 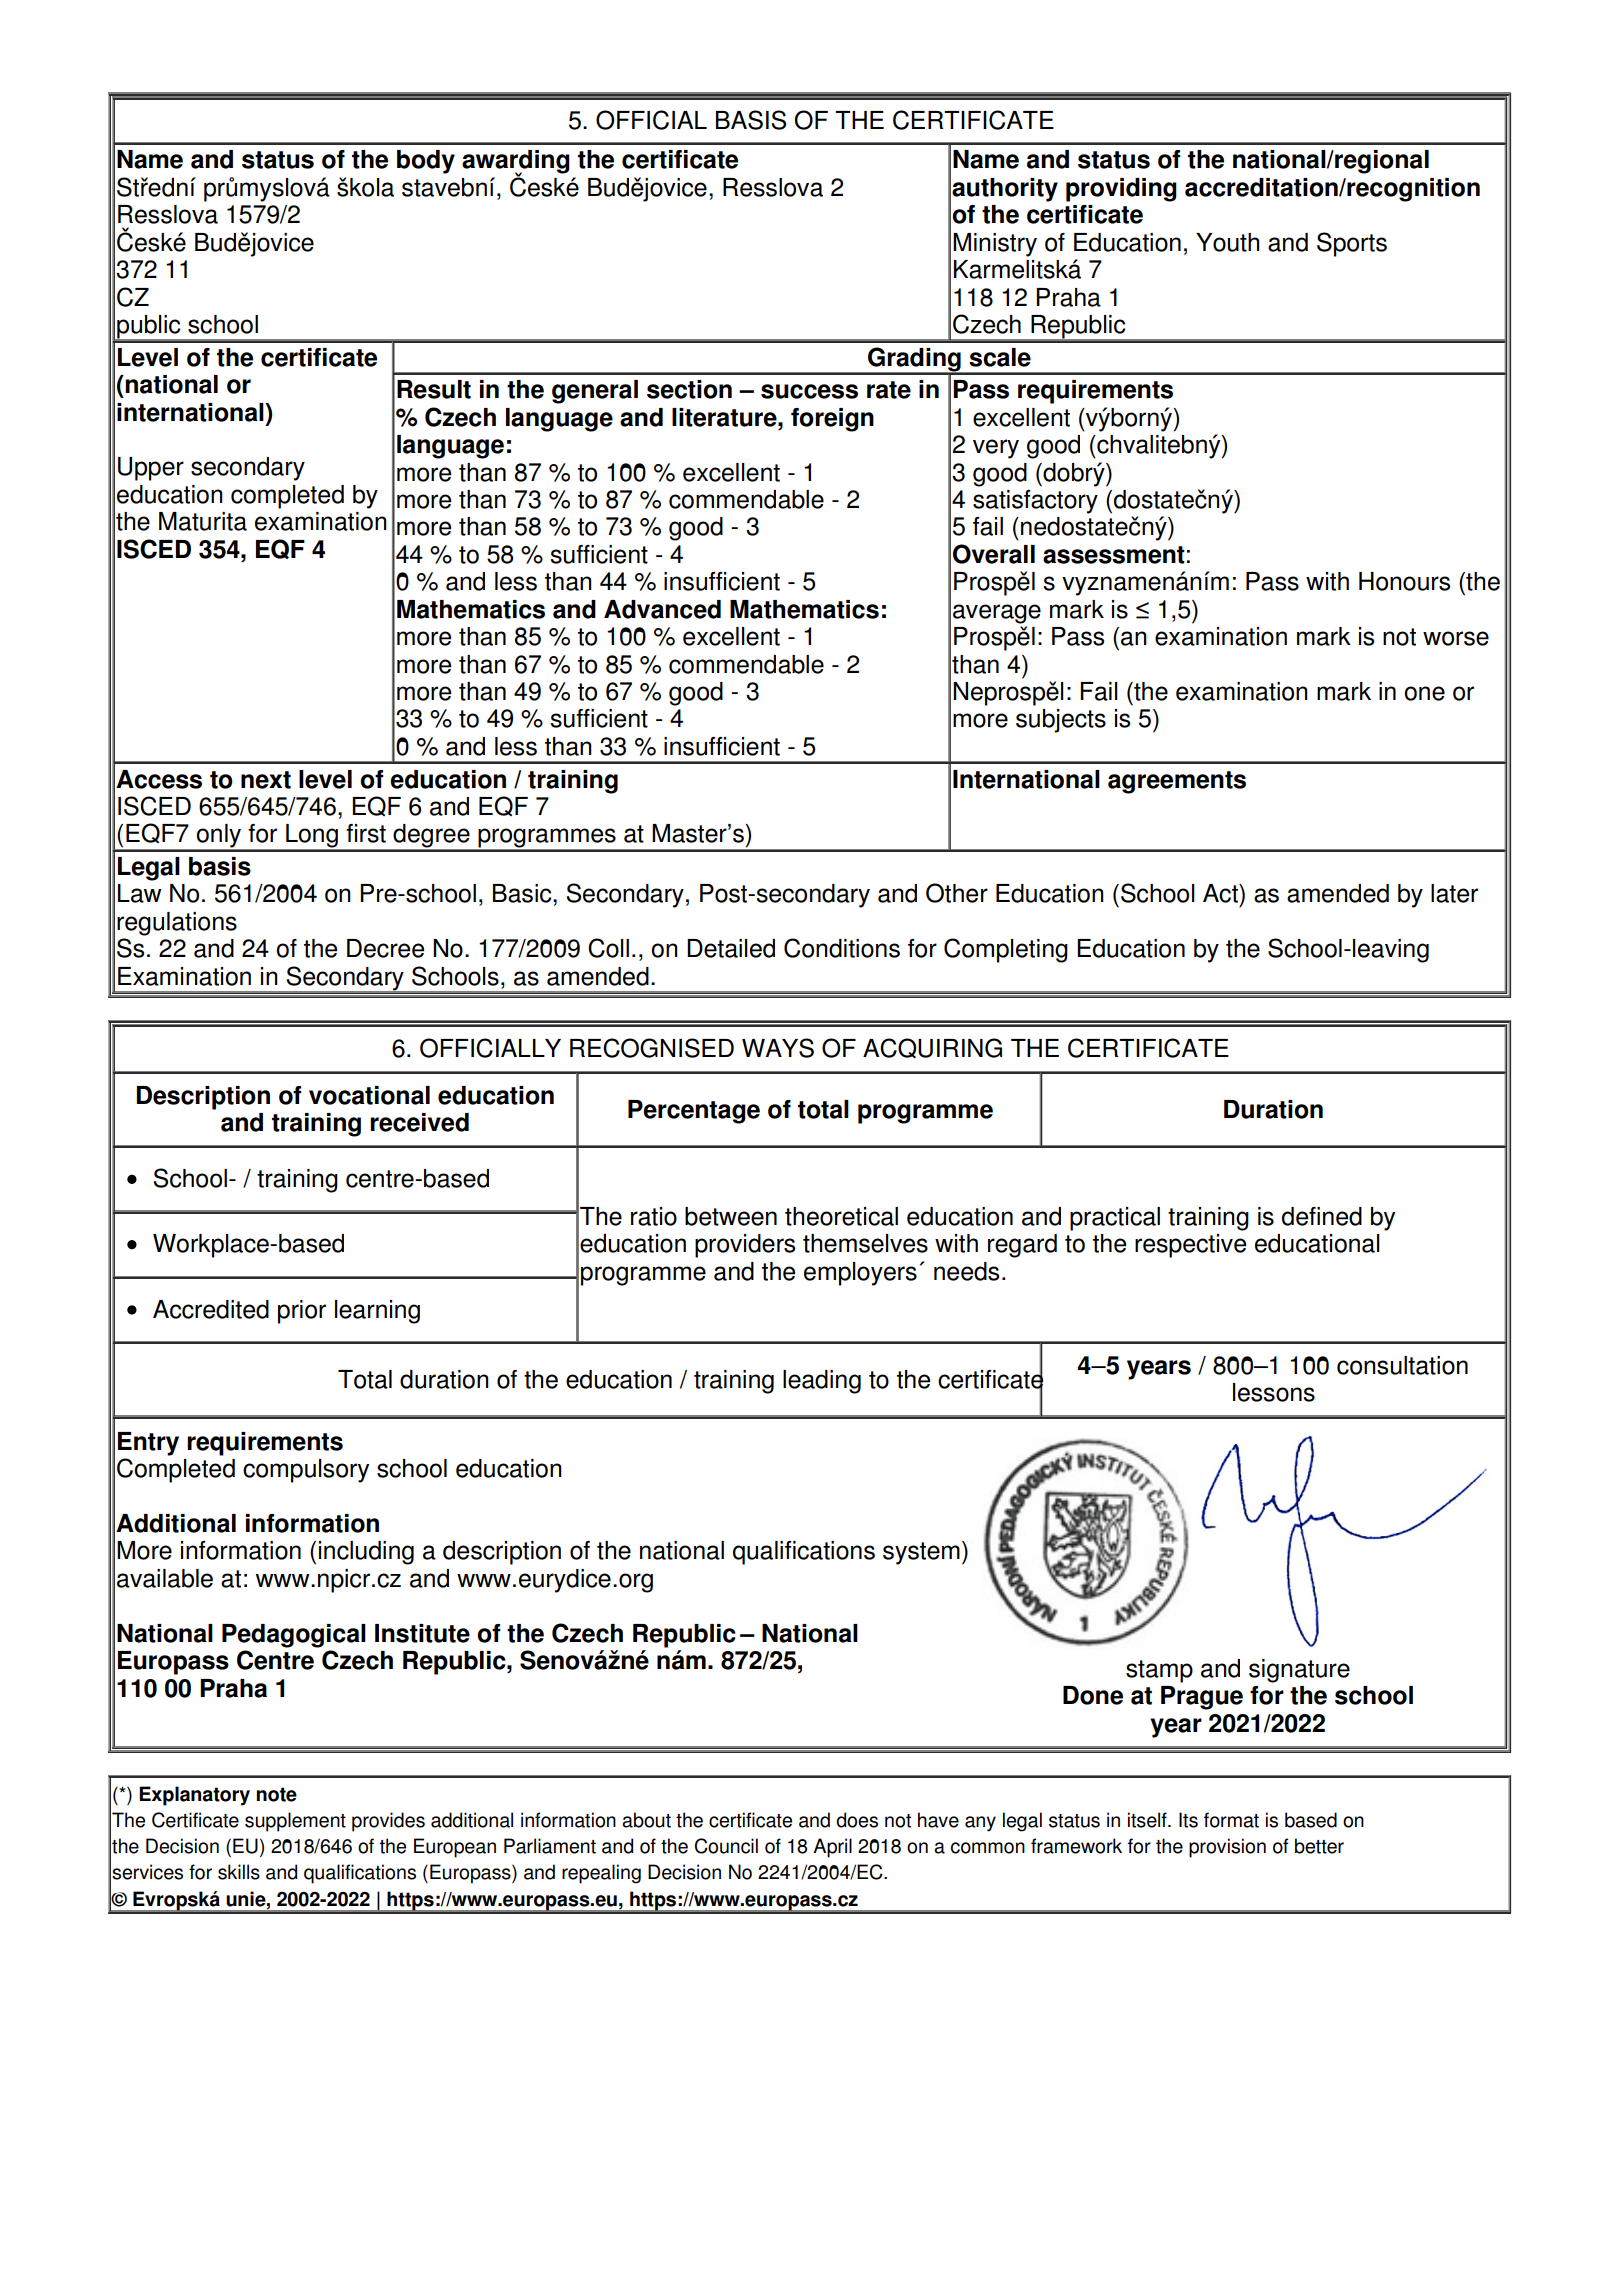 I want to click on body, so click(x=426, y=162).
